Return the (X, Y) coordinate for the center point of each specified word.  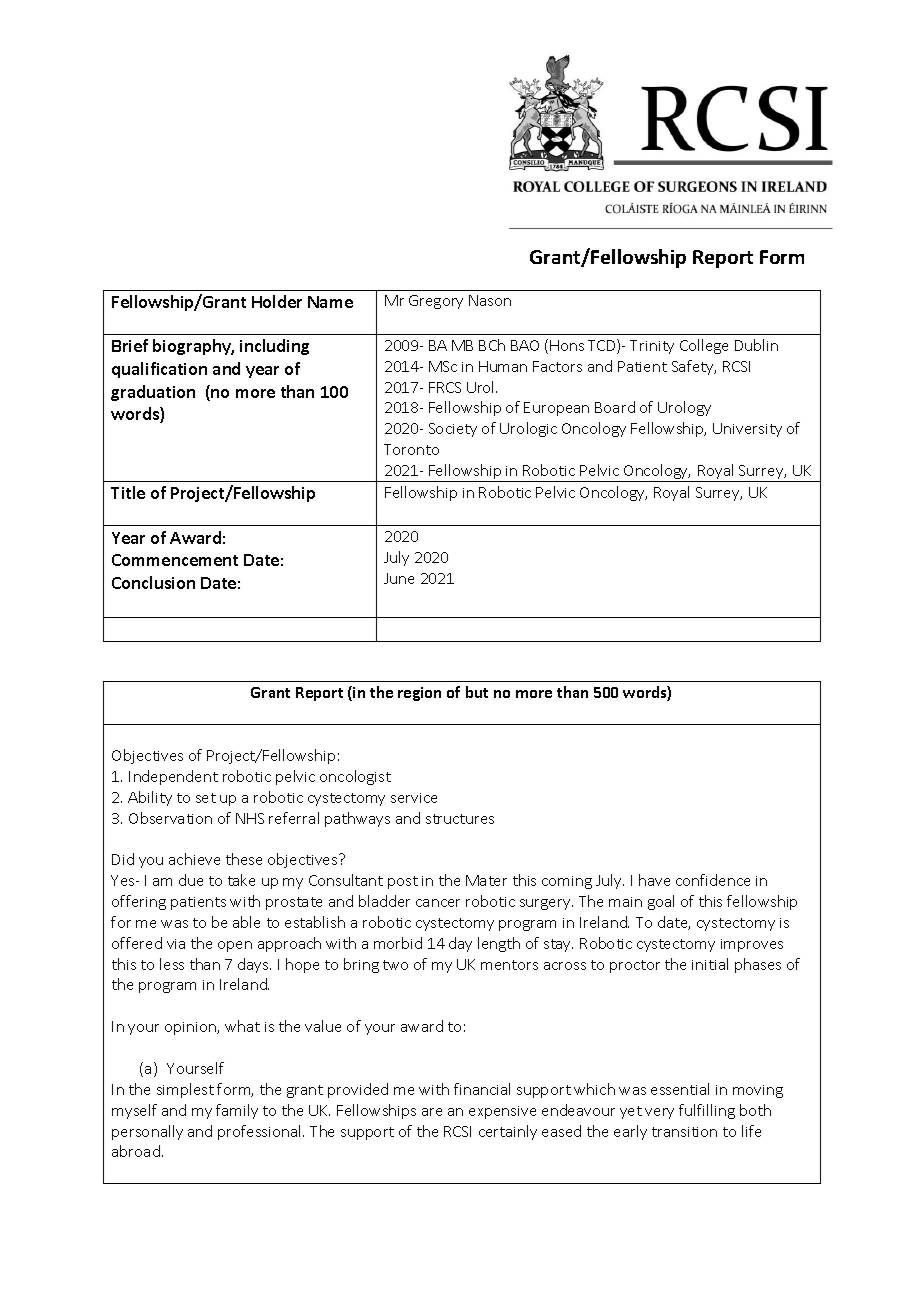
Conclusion (153, 582)
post (403, 882)
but (477, 692)
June (399, 578)
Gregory (436, 302)
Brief (130, 345)
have (654, 880)
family (237, 1111)
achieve (194, 859)
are (432, 1112)
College (704, 346)
